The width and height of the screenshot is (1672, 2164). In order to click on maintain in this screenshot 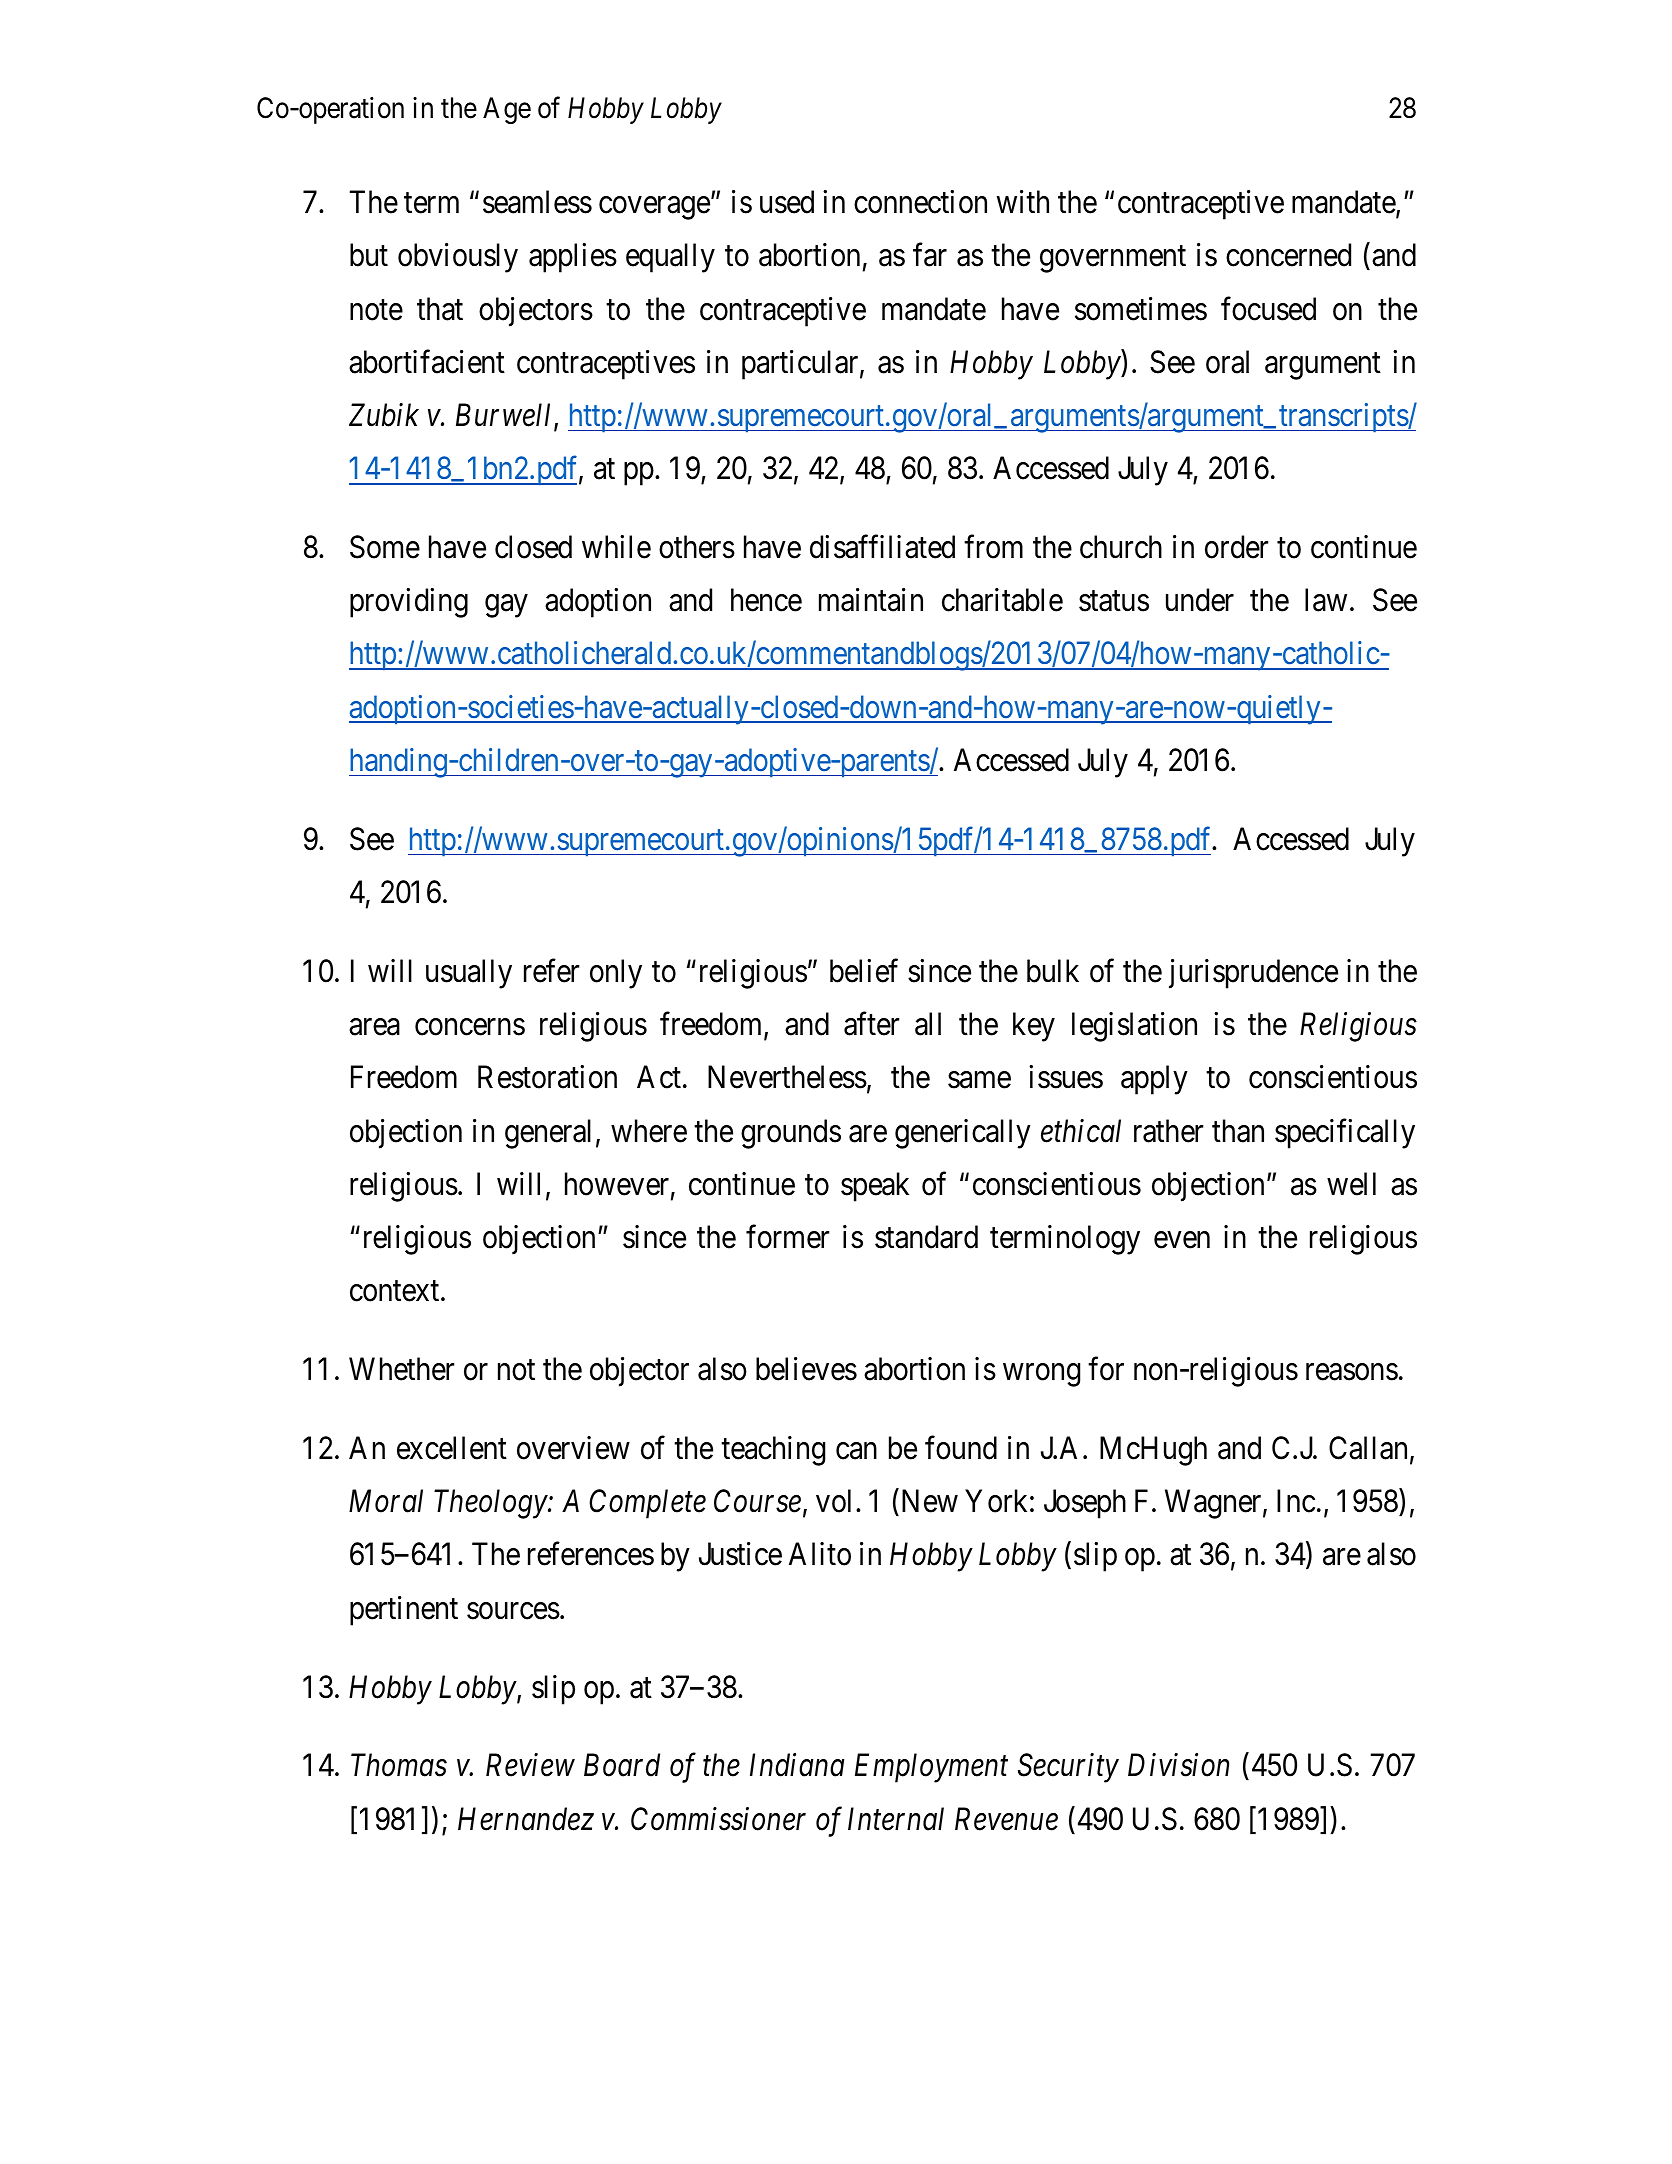, I will do `click(871, 600)`.
